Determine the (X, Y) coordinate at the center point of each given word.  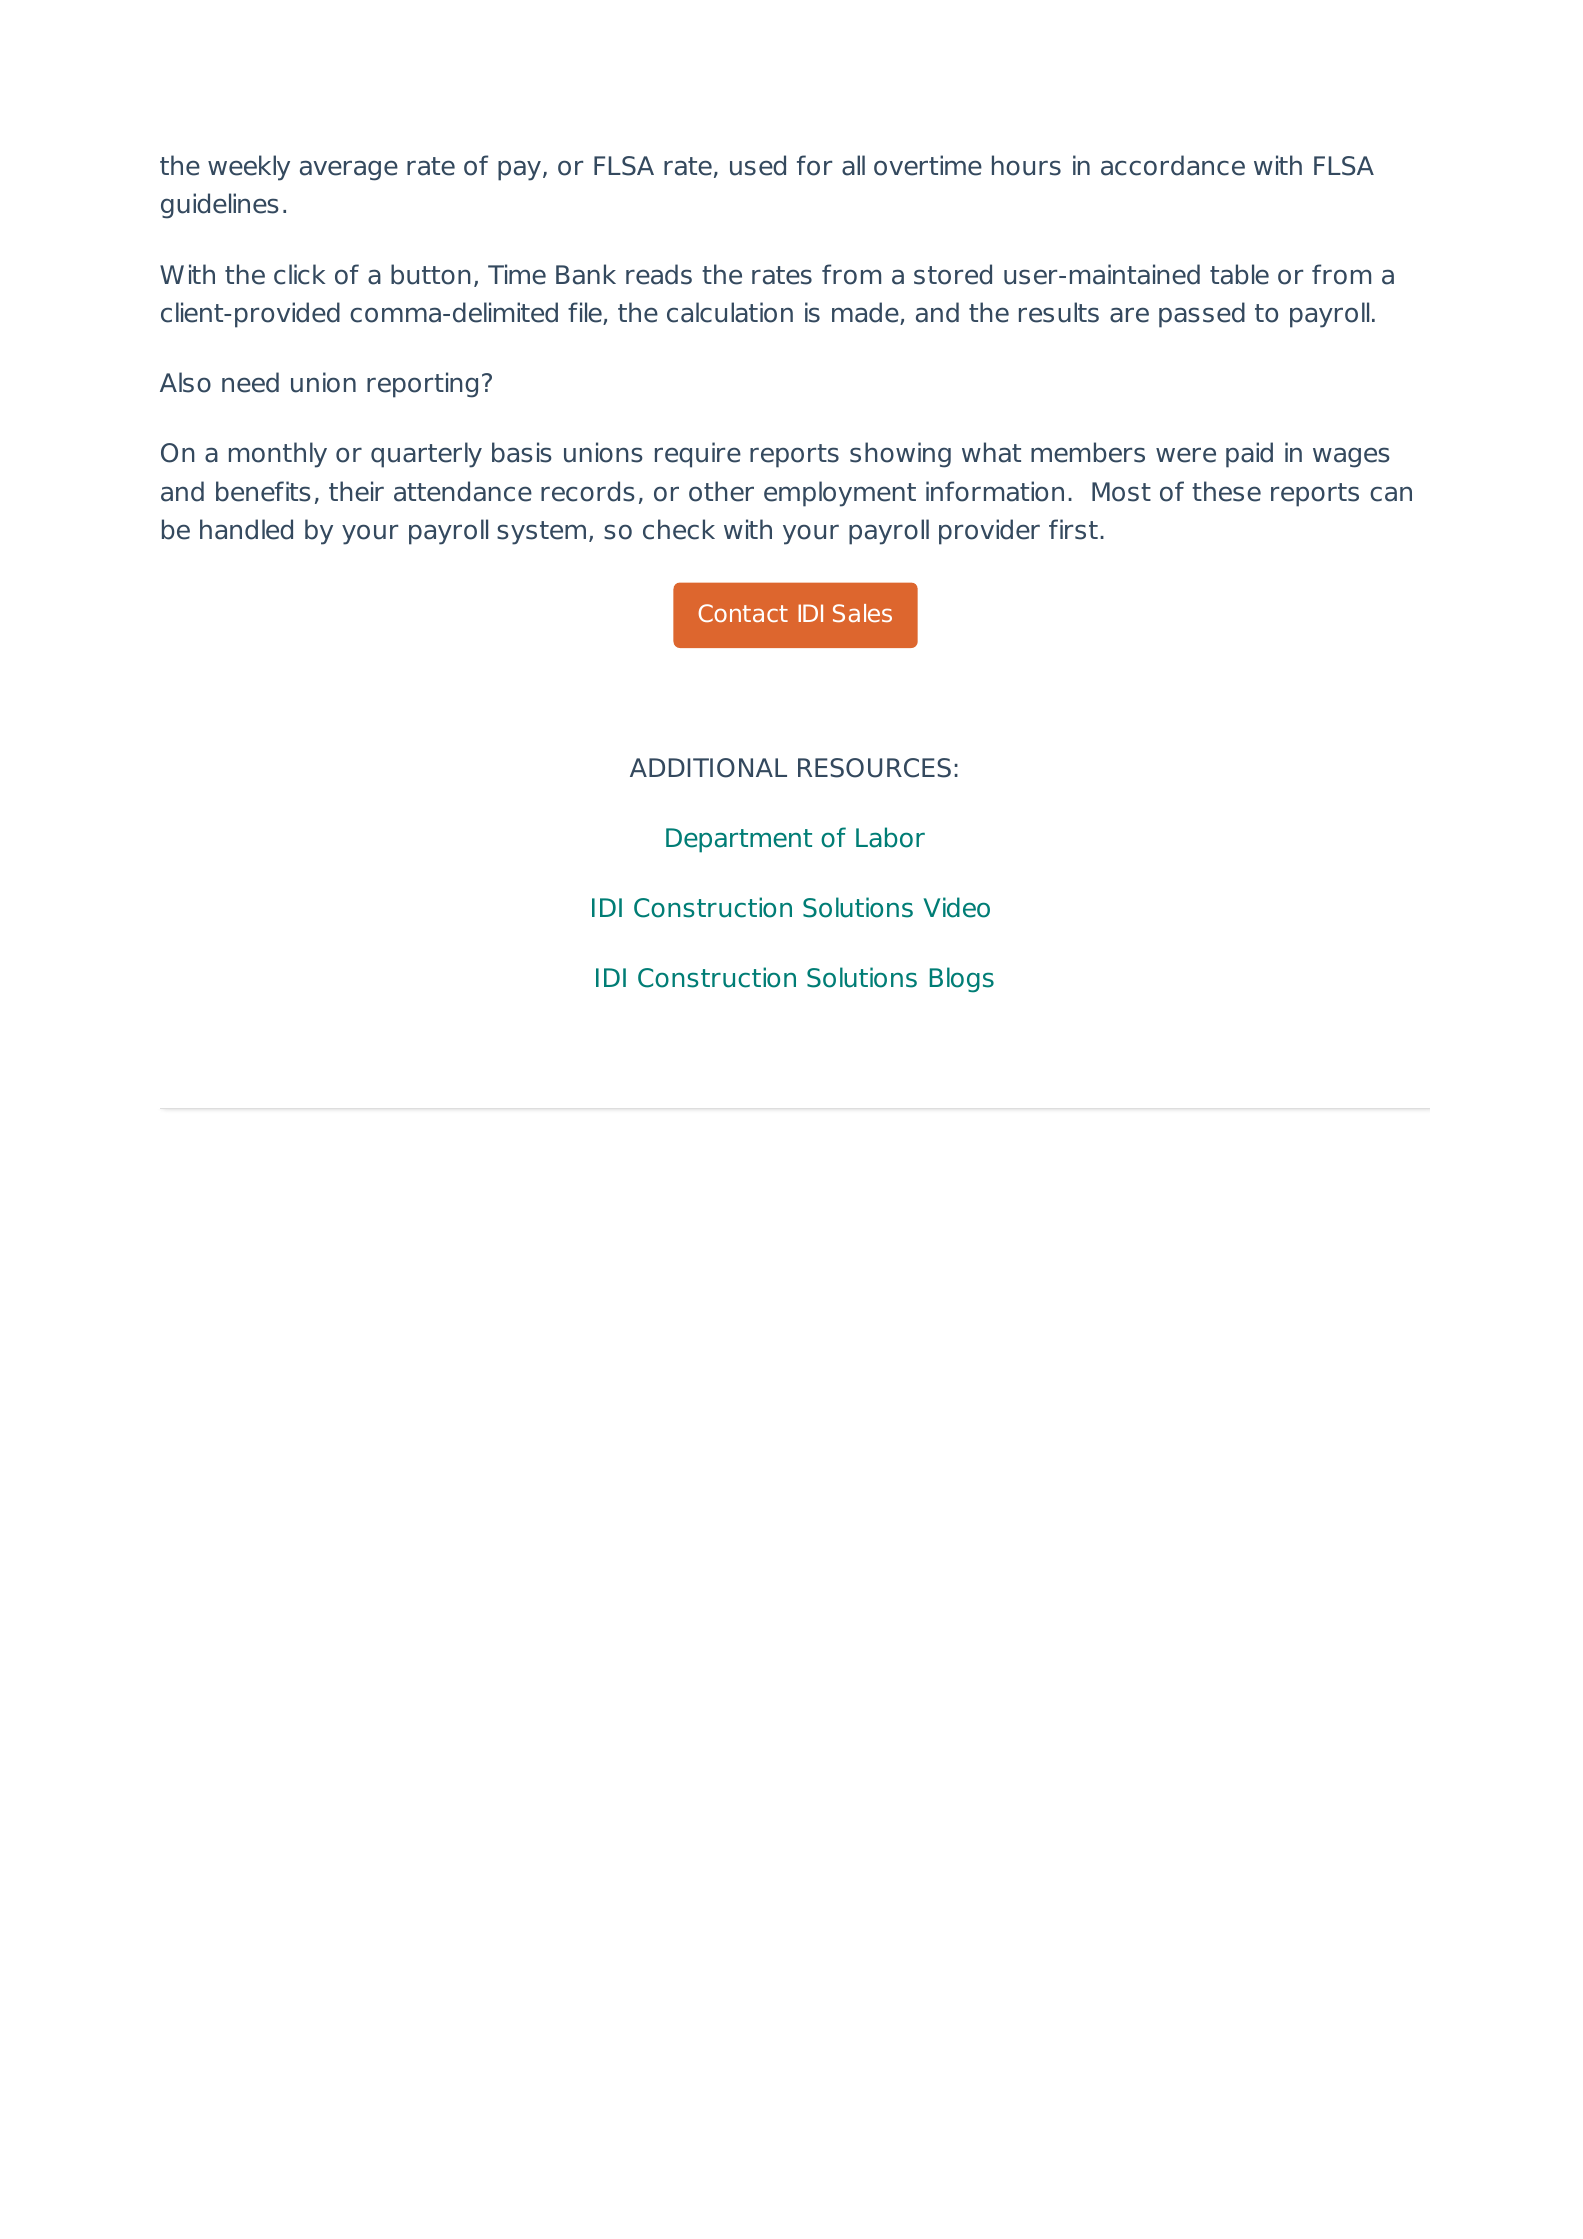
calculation (730, 312)
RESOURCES (874, 768)
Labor (890, 837)
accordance (1173, 165)
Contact (743, 613)
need (250, 382)
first (1073, 529)
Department (739, 840)
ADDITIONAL (708, 768)
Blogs (962, 979)
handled (246, 529)
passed (1202, 315)
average (349, 170)
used (758, 165)
